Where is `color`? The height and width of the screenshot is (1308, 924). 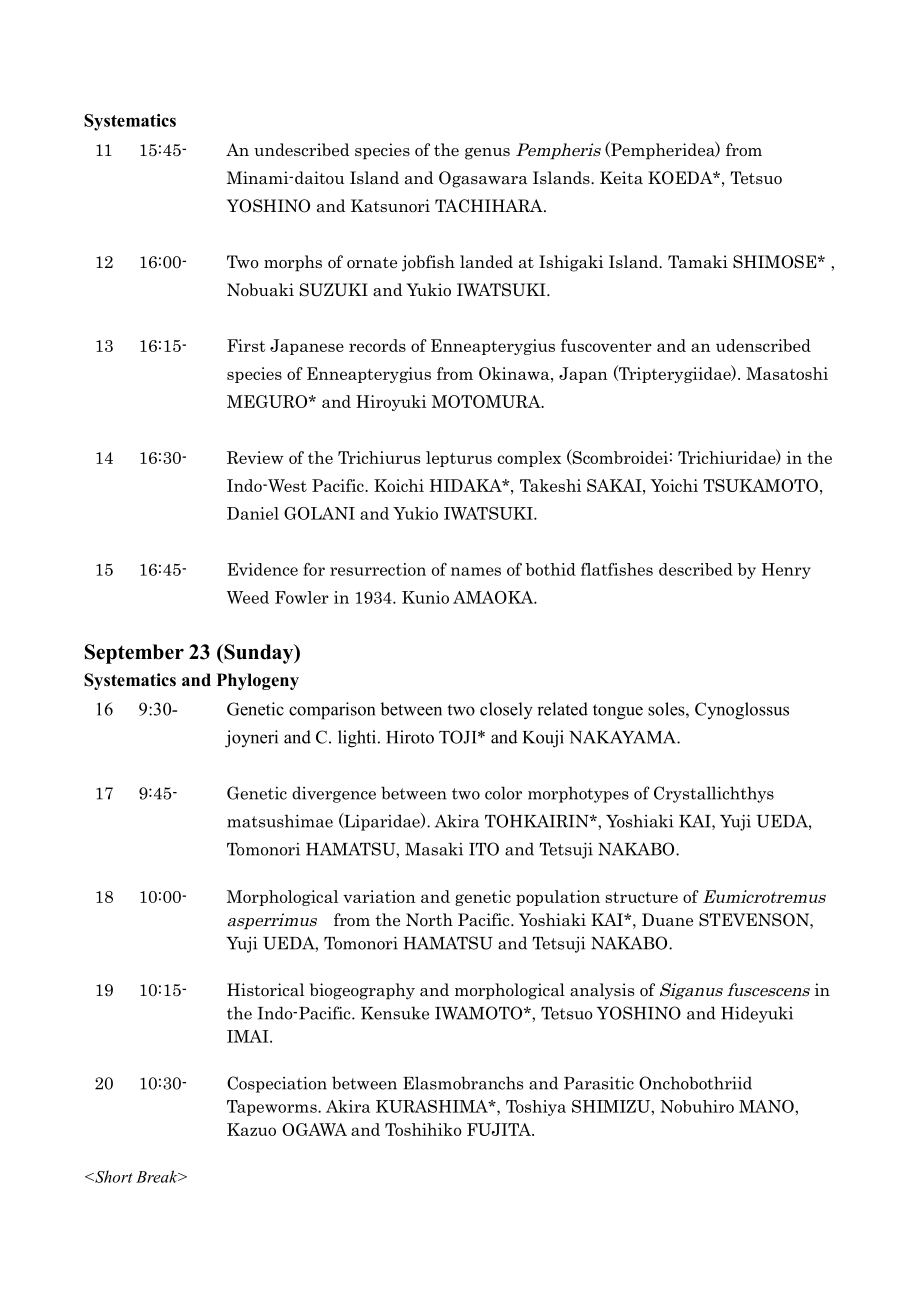 color is located at coordinates (503, 793).
